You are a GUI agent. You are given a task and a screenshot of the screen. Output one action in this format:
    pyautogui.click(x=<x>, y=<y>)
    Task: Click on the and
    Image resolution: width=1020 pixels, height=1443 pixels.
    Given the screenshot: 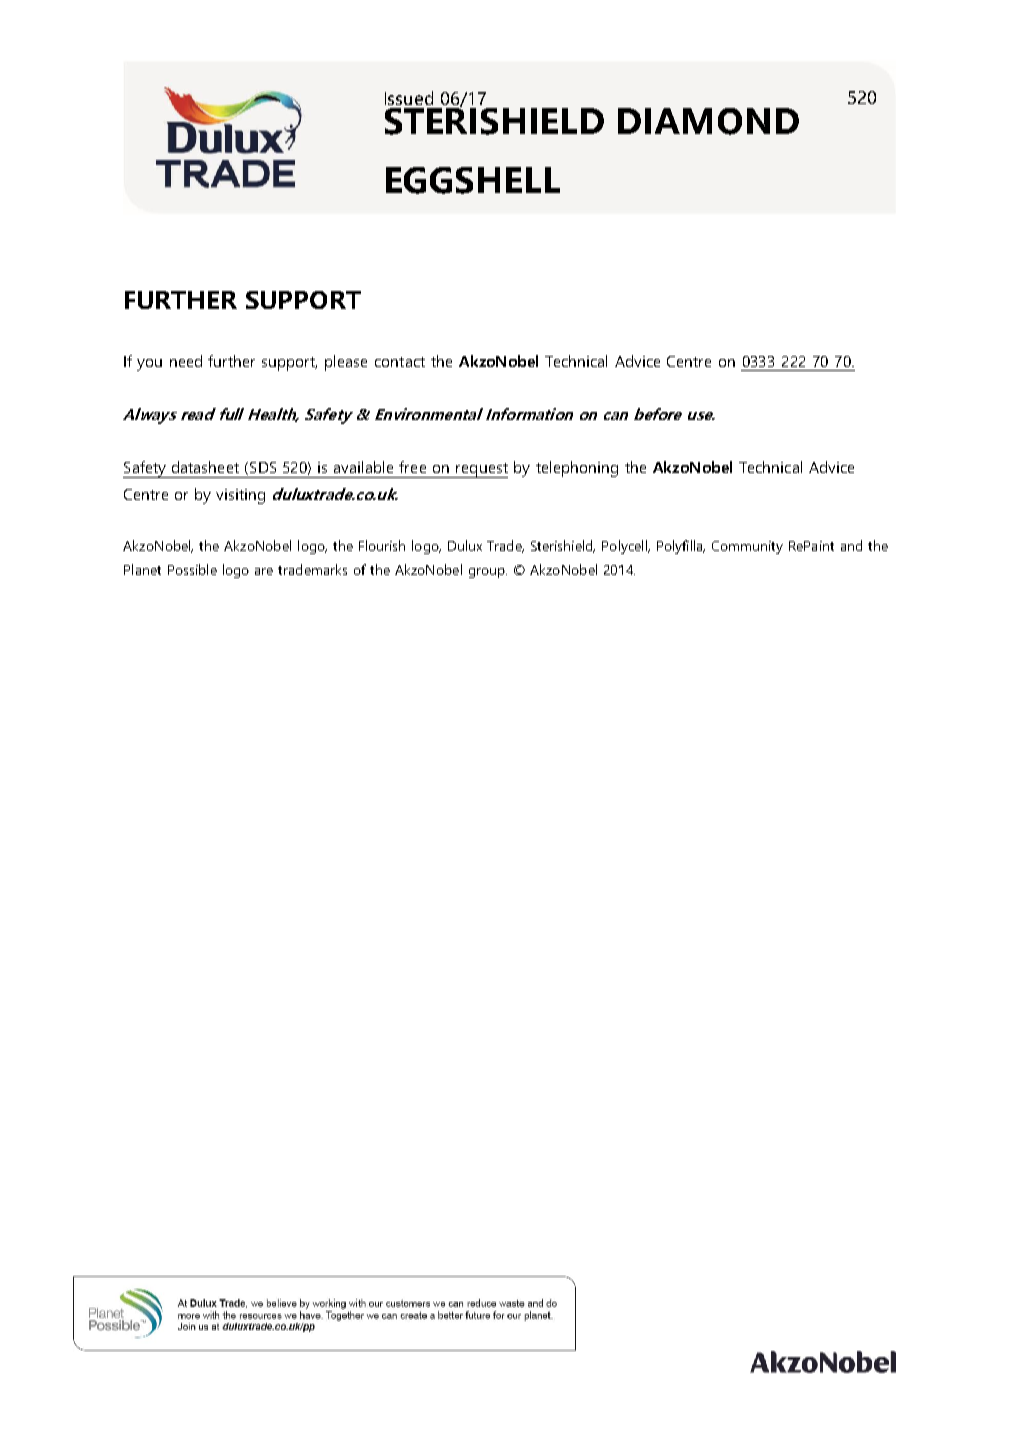 What is the action you would take?
    pyautogui.click(x=851, y=545)
